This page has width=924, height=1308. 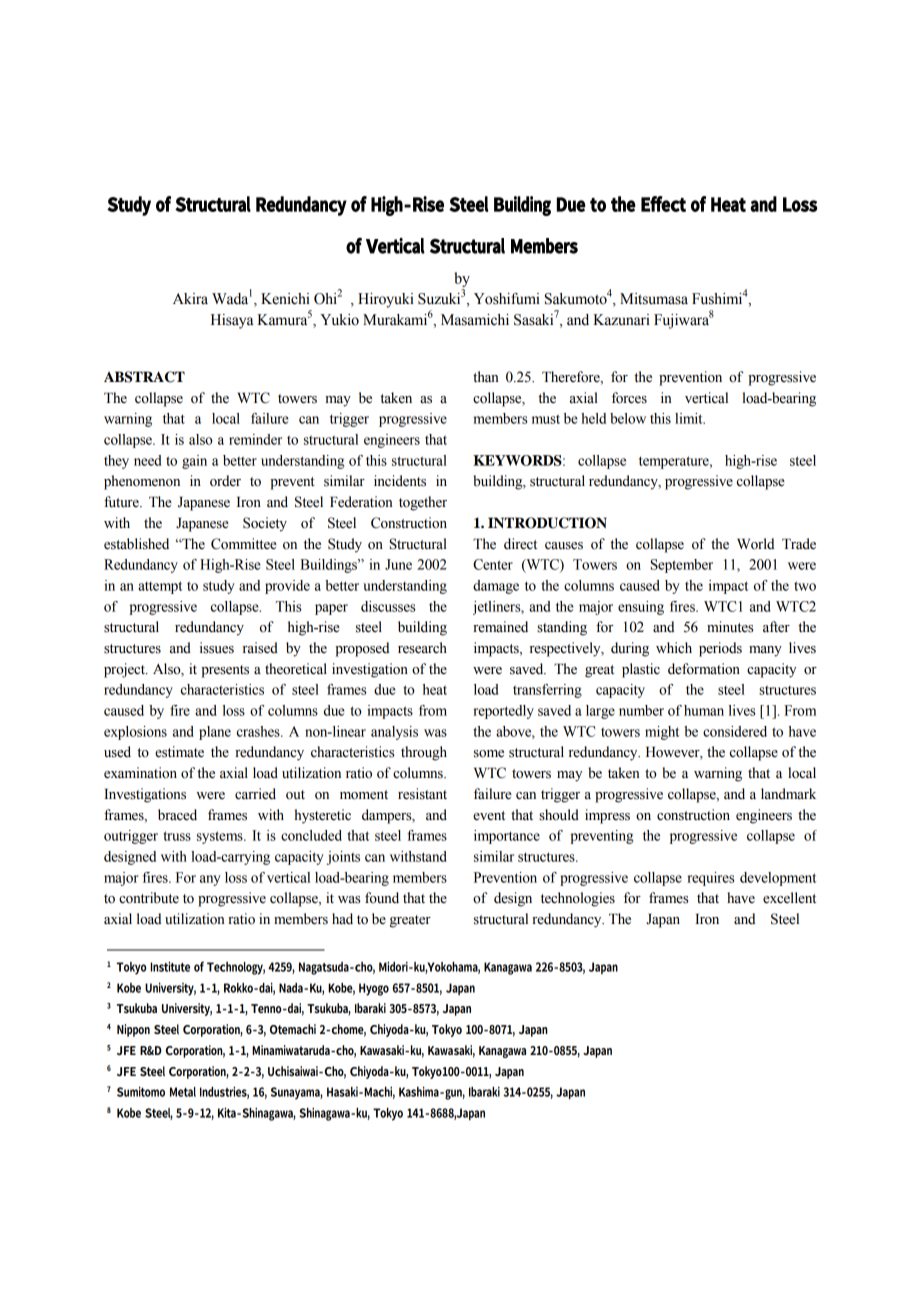 What do you see at coordinates (663, 204) in the page?
I see `Effect` at bounding box center [663, 204].
